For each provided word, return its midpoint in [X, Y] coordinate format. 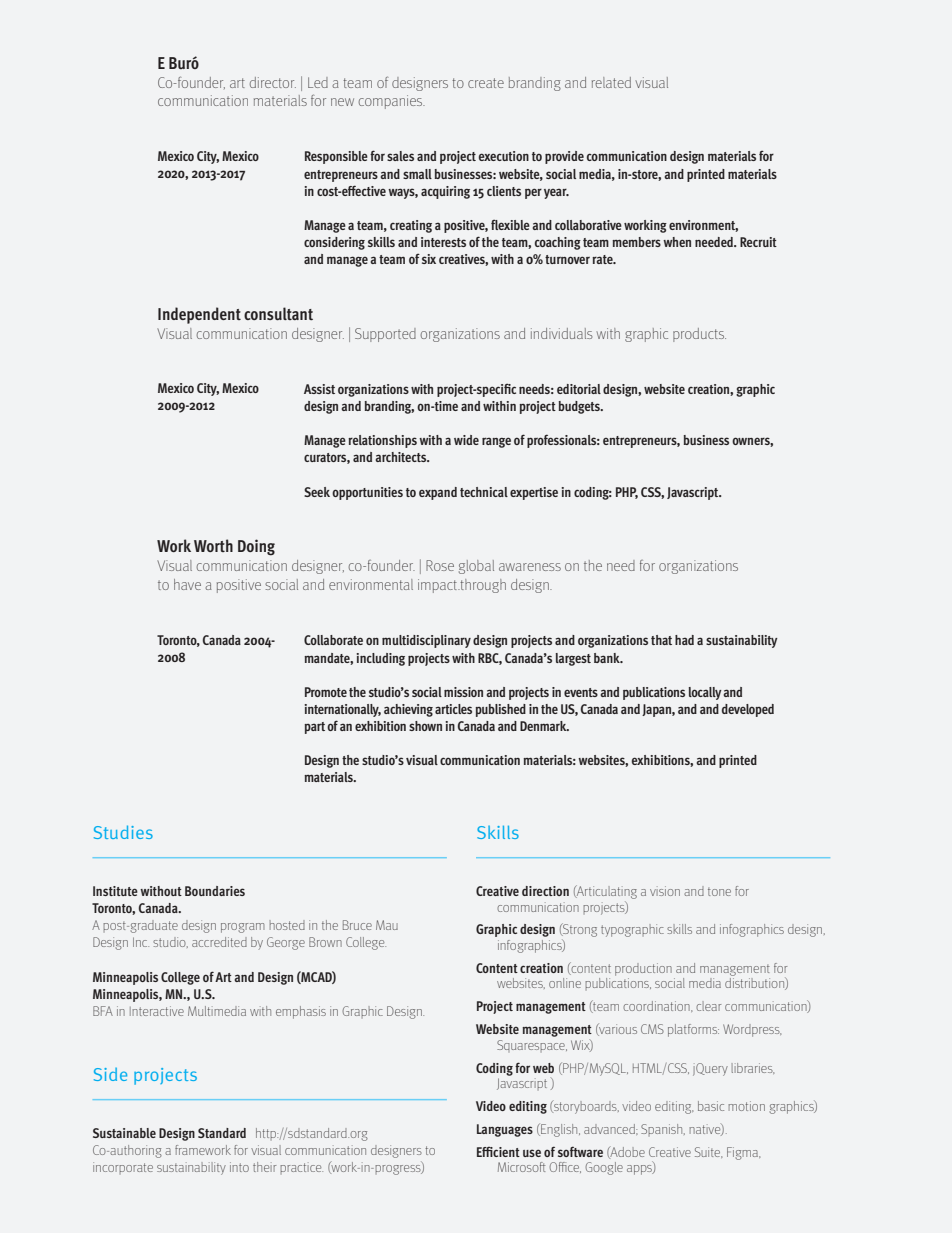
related [611, 82]
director [273, 82]
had [684, 640]
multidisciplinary [426, 641]
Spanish [663, 1130]
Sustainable [124, 1133]
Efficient [498, 1152]
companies [391, 102]
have [187, 584]
